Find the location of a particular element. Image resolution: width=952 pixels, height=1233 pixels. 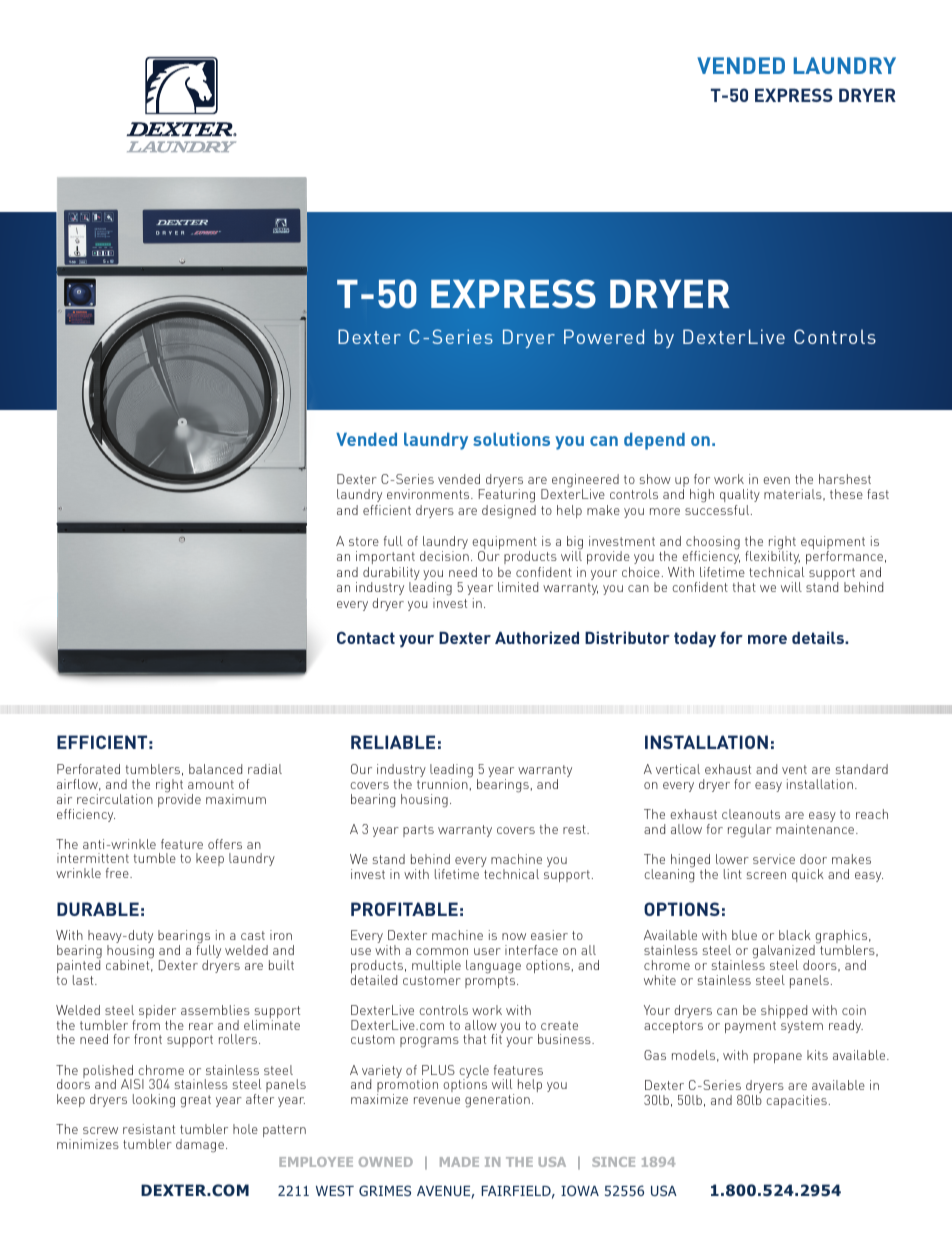

Contact is located at coordinates (366, 637).
